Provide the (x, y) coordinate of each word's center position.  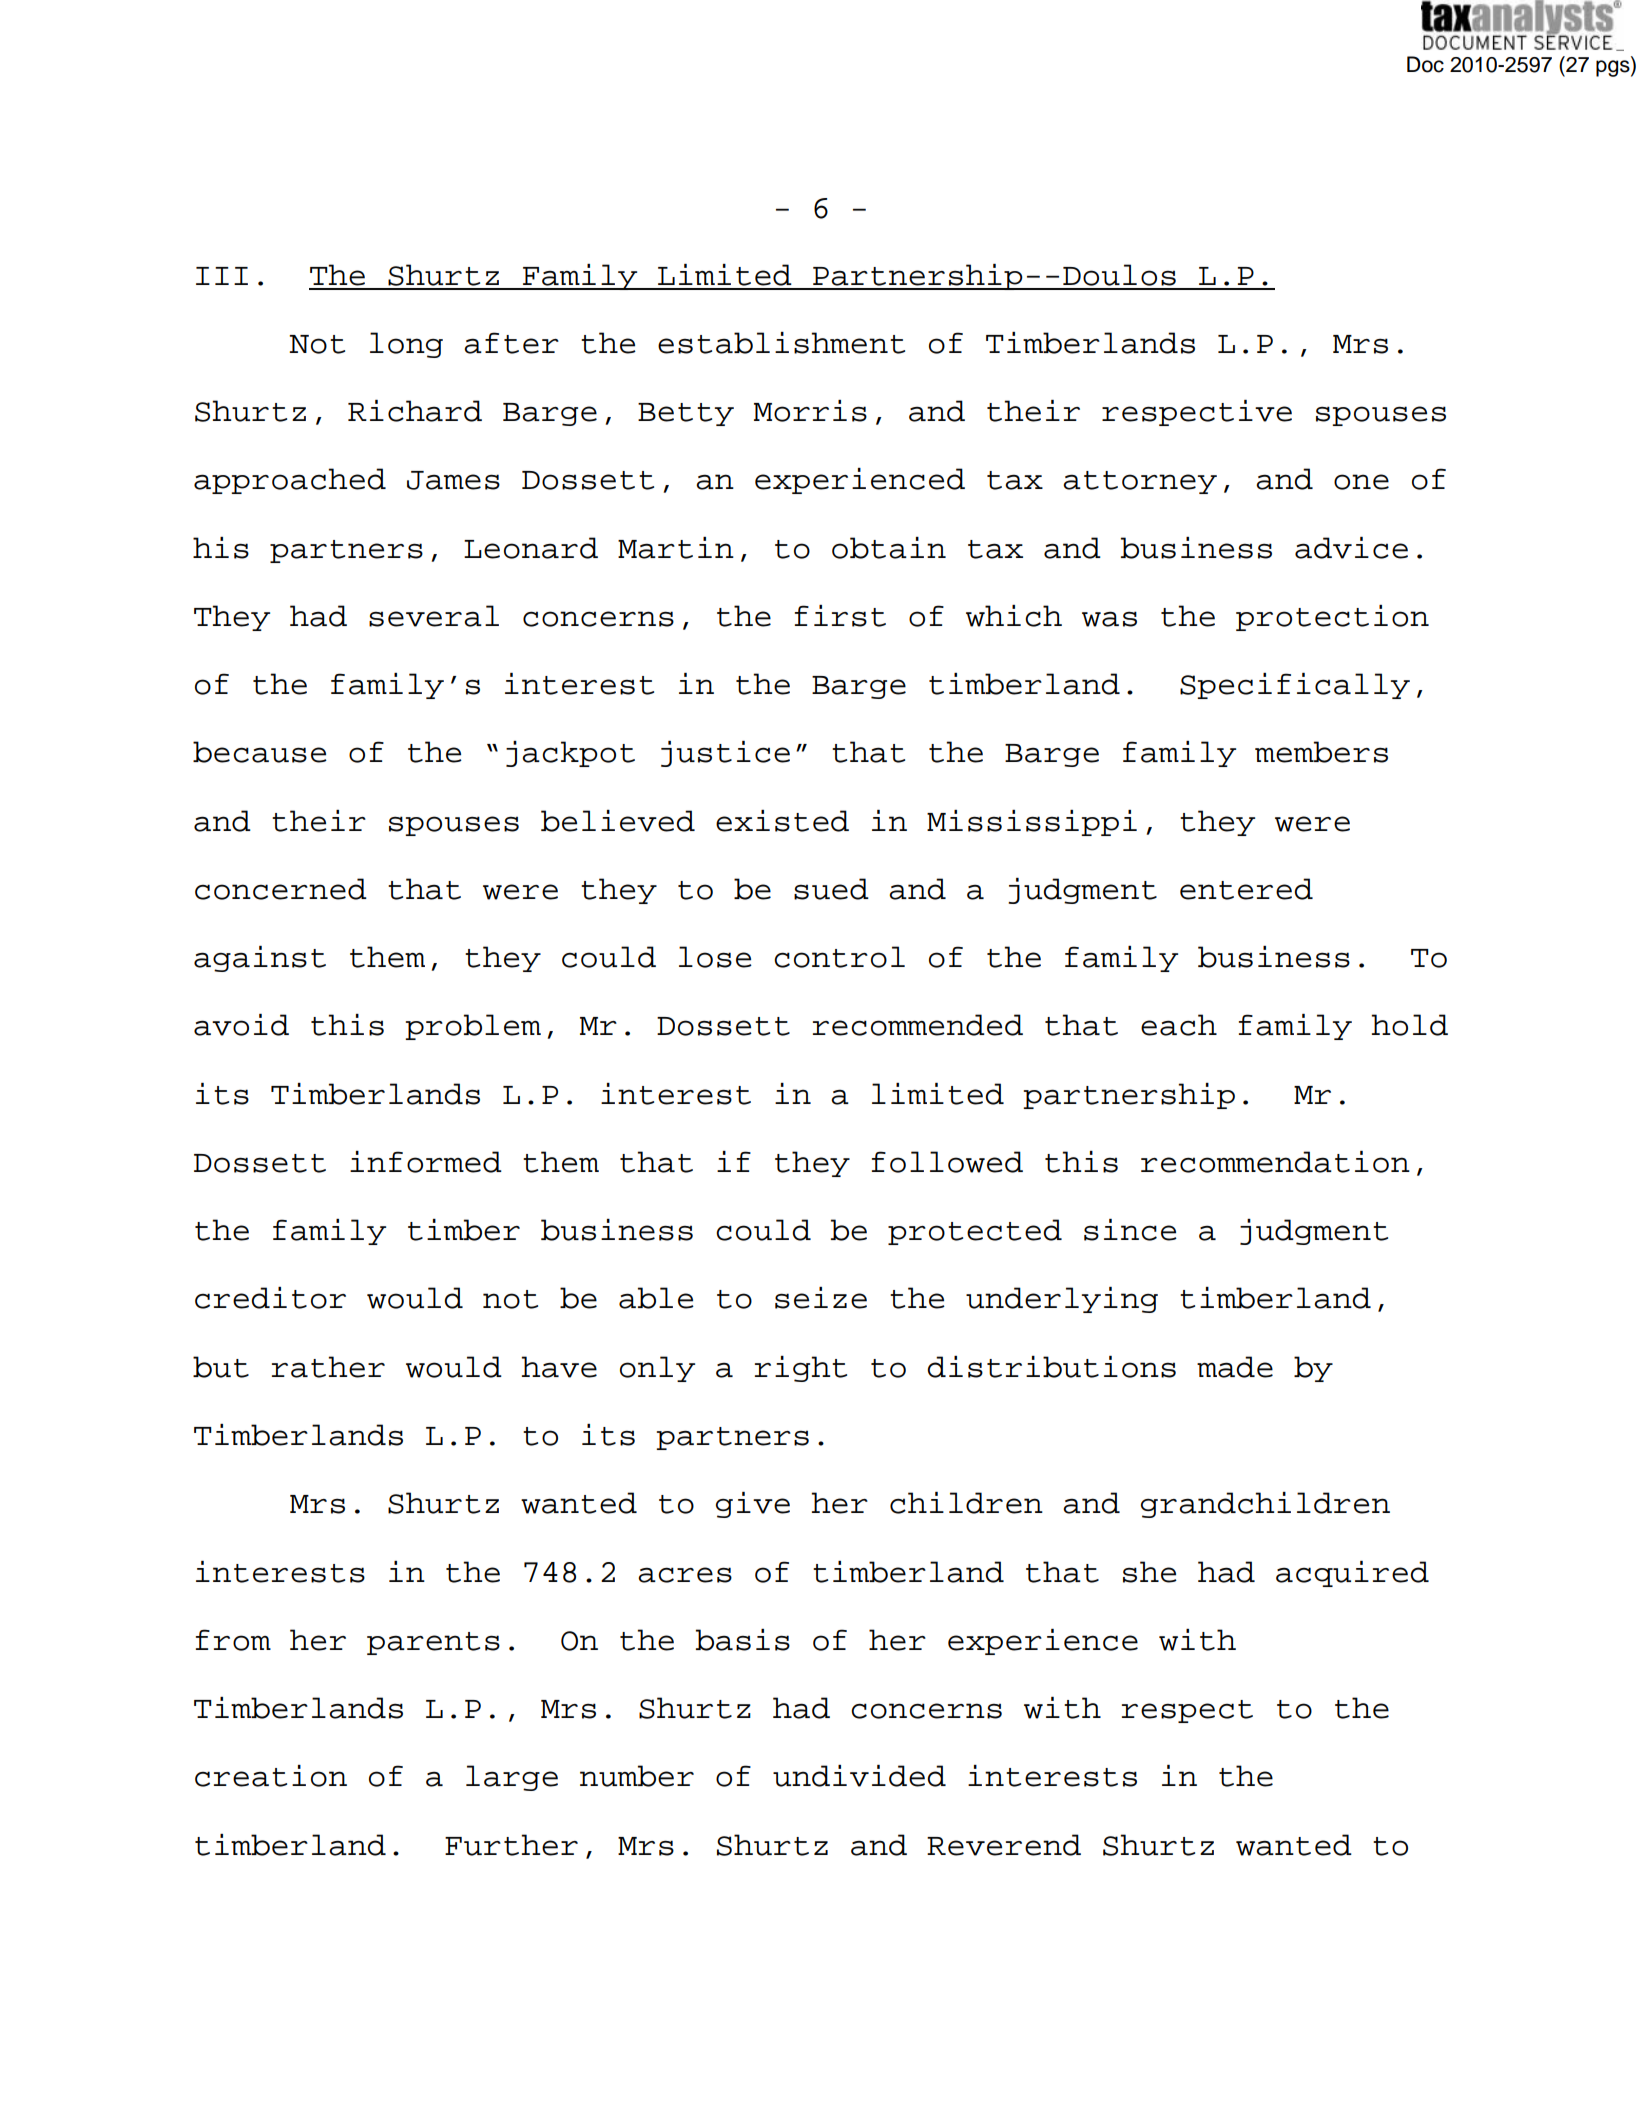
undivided (859, 1776)
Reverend (1004, 1845)
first (840, 616)
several (434, 616)
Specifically (1295, 686)
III (222, 276)
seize (821, 1298)
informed (426, 1162)
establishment (781, 343)
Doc (1425, 64)
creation (271, 1776)
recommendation (1275, 1162)
